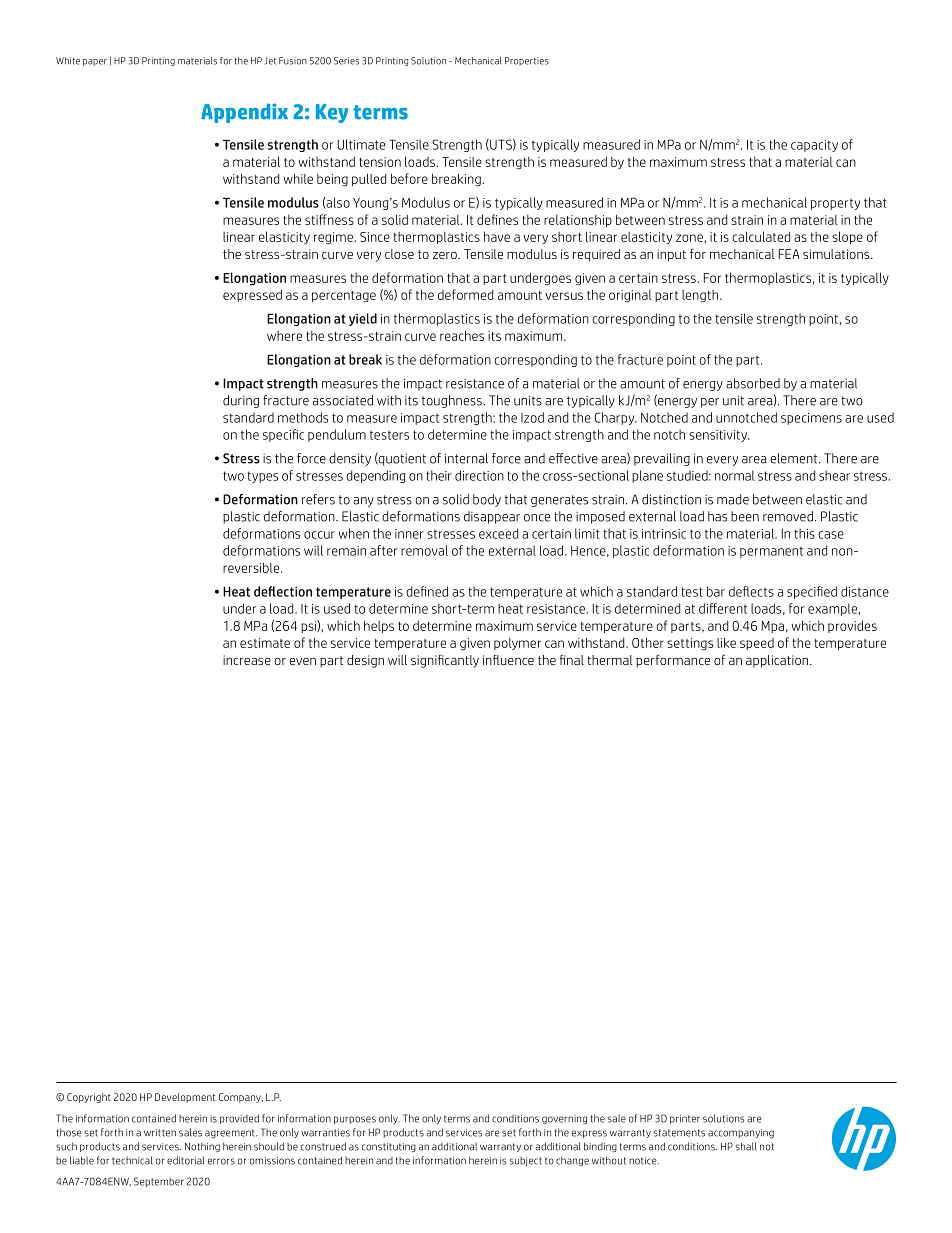  What do you see at coordinates (814, 146) in the screenshot?
I see `capacity` at bounding box center [814, 146].
